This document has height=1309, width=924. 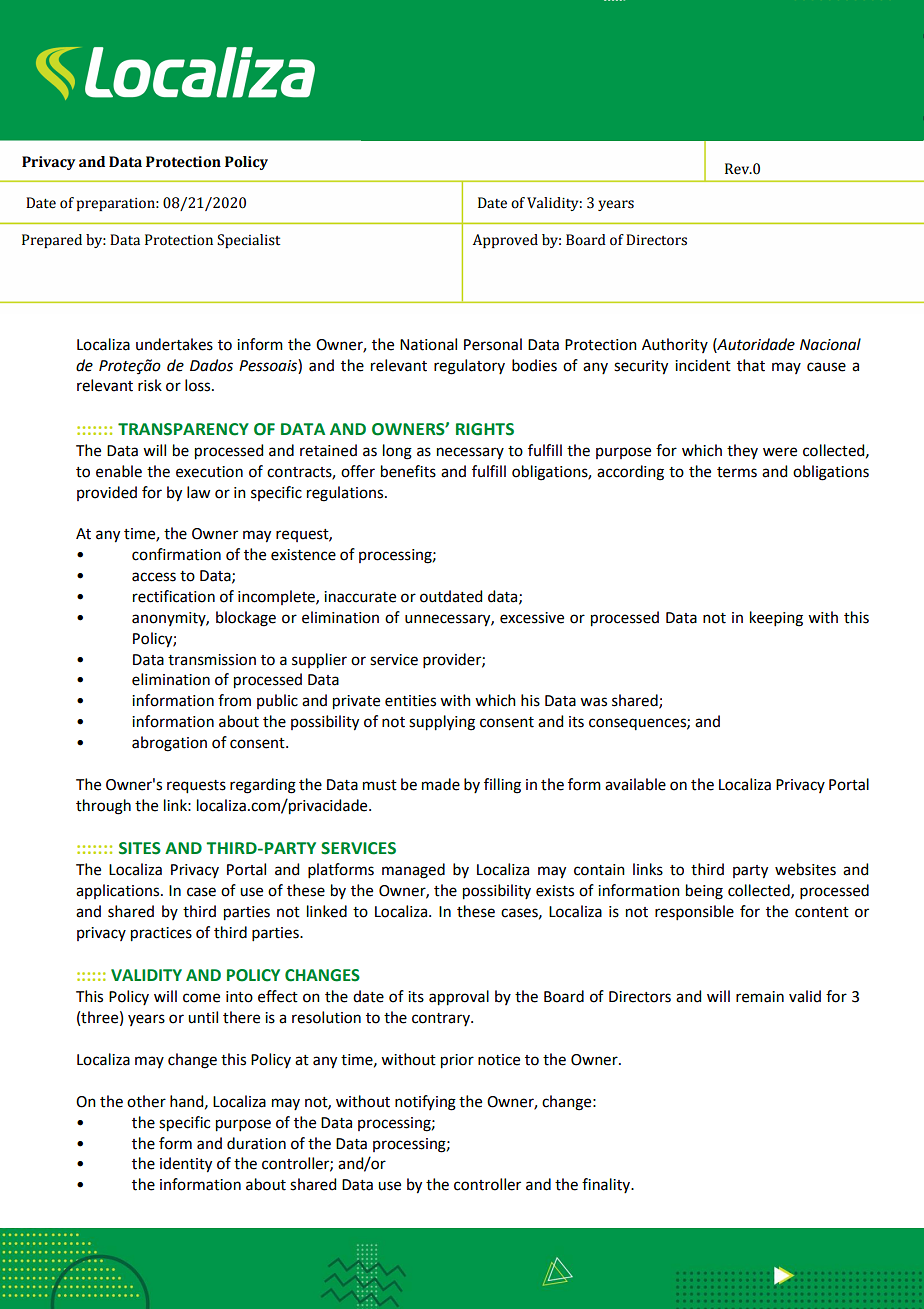 I want to click on Prepared, so click(x=52, y=241).
